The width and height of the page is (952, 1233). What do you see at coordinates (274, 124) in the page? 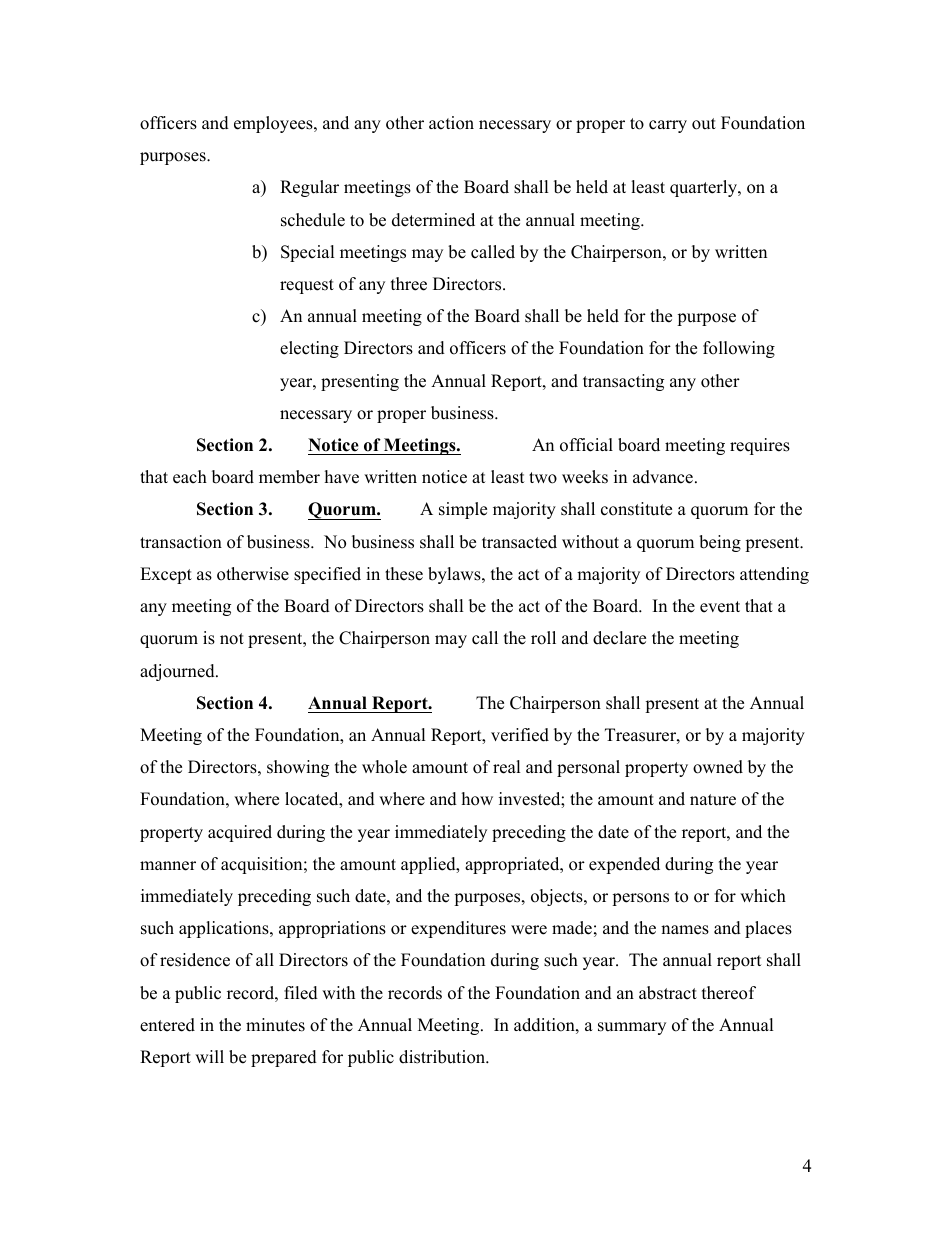
I see `employees` at bounding box center [274, 124].
